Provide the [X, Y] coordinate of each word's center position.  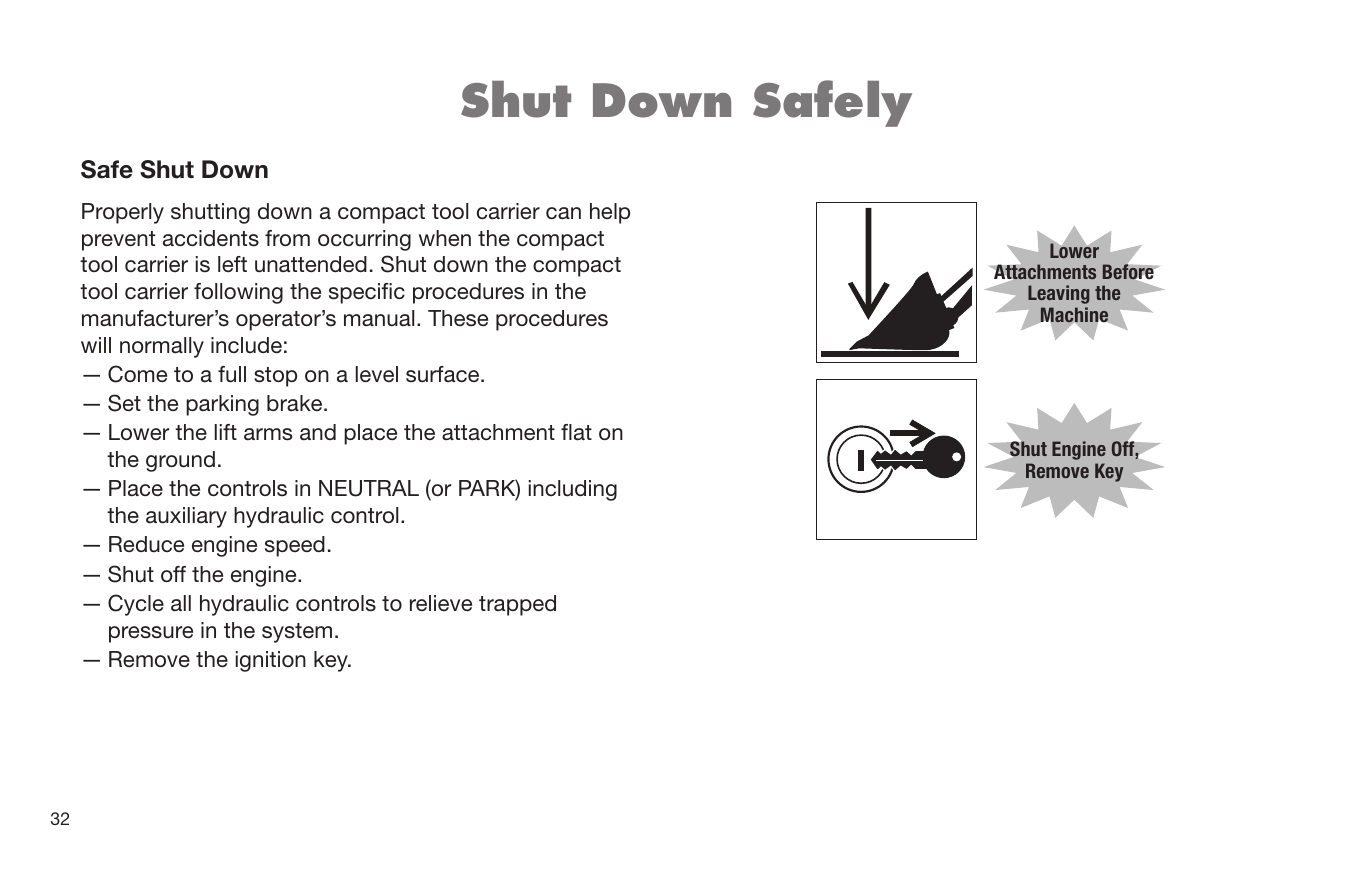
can [563, 213]
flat [576, 432]
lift [226, 432]
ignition [271, 661]
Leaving [1059, 294]
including [573, 490]
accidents [211, 238]
